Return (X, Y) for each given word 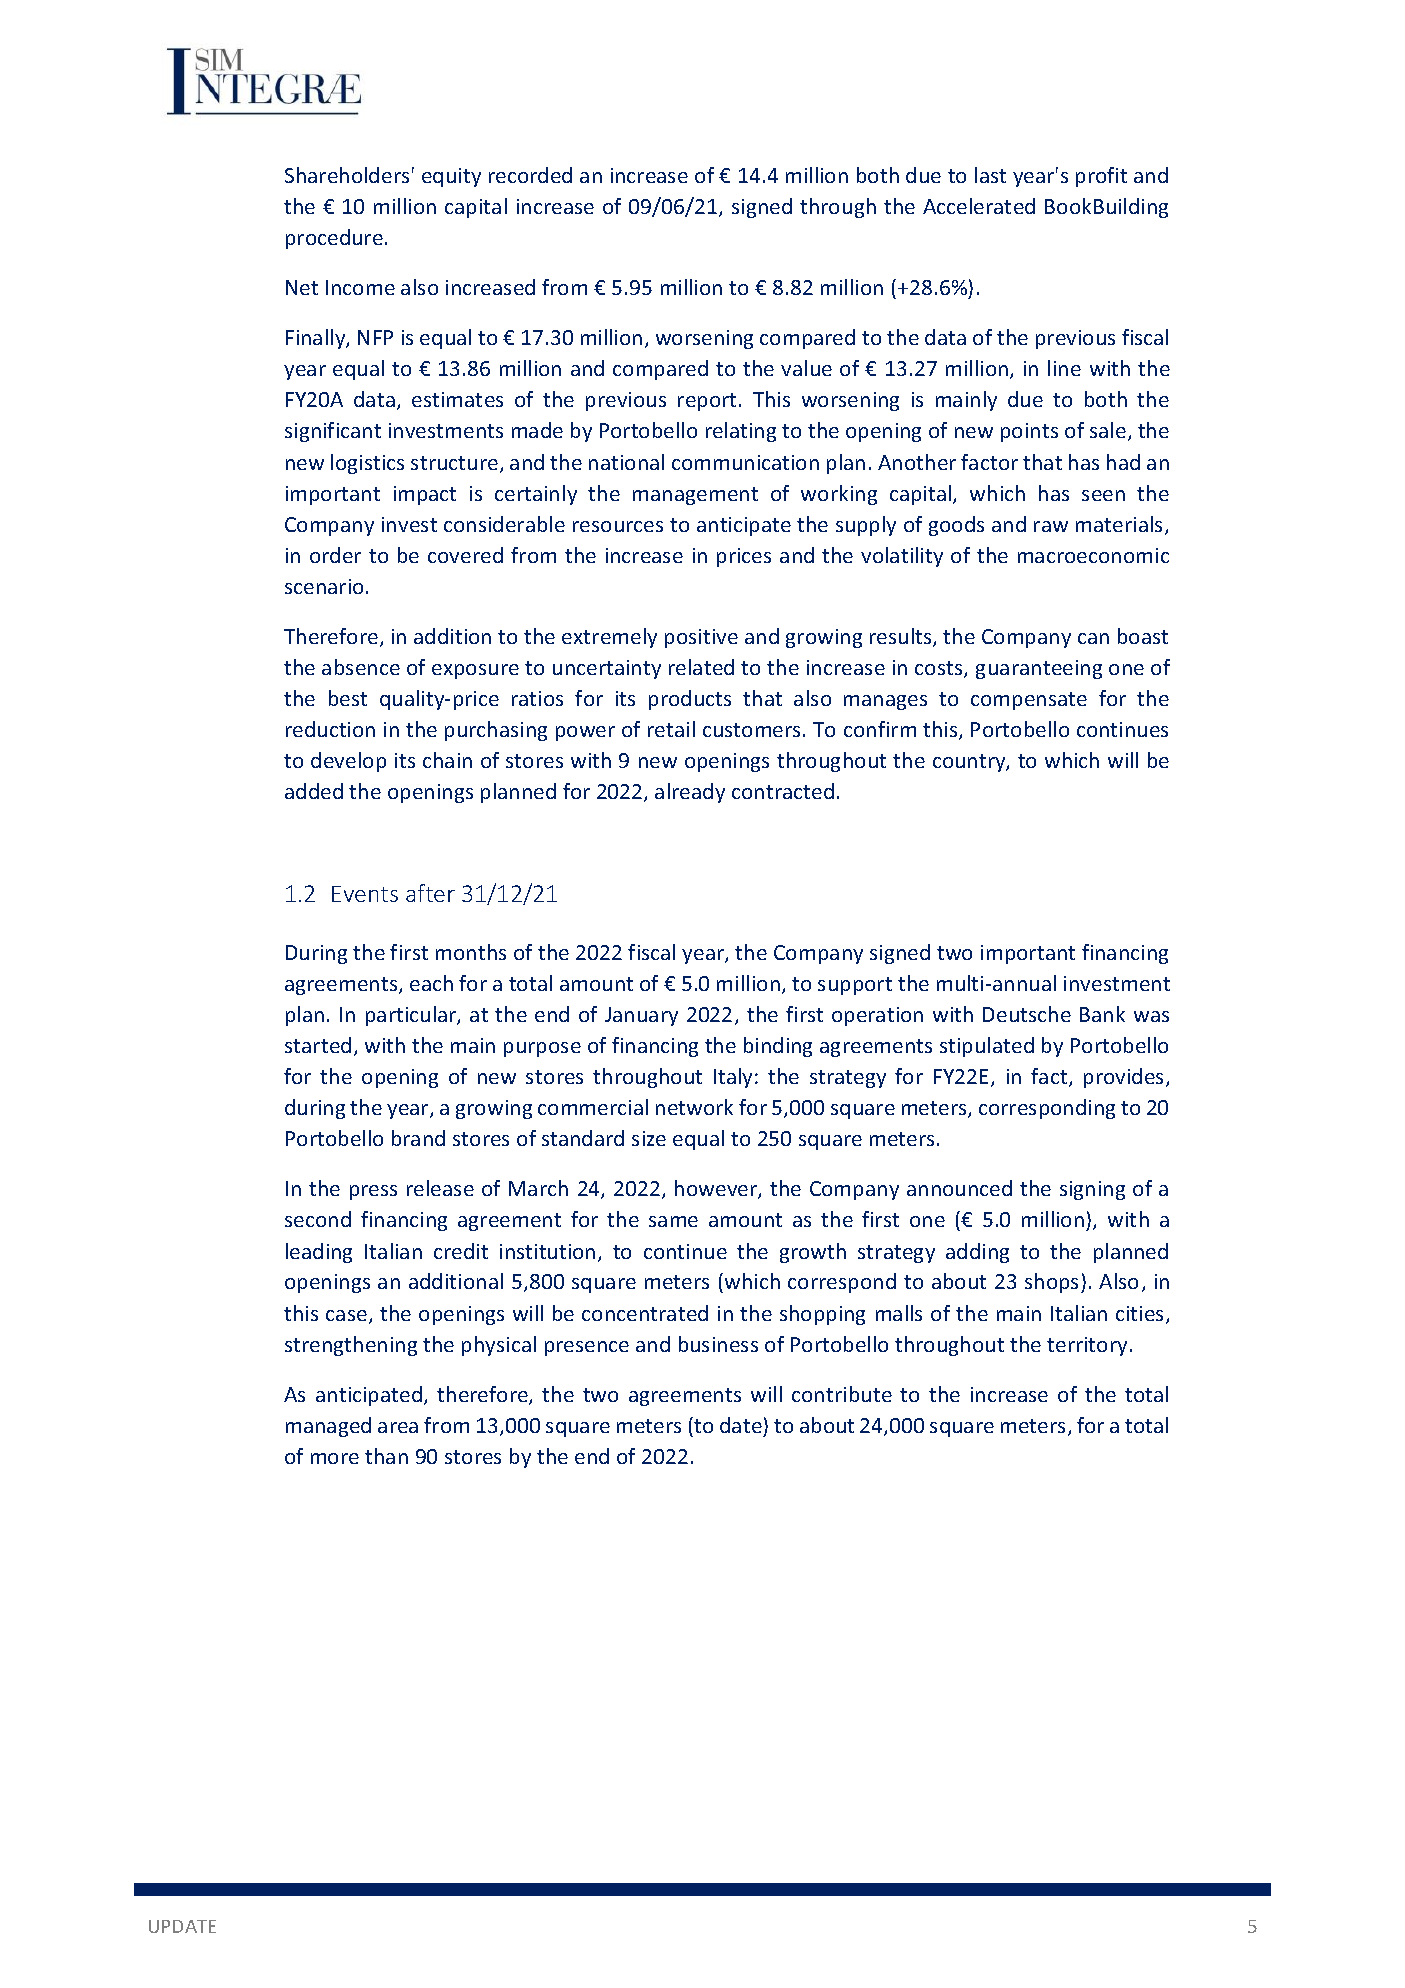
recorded (530, 175)
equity (451, 177)
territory (1087, 1346)
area (398, 1427)
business (718, 1344)
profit (1101, 177)
